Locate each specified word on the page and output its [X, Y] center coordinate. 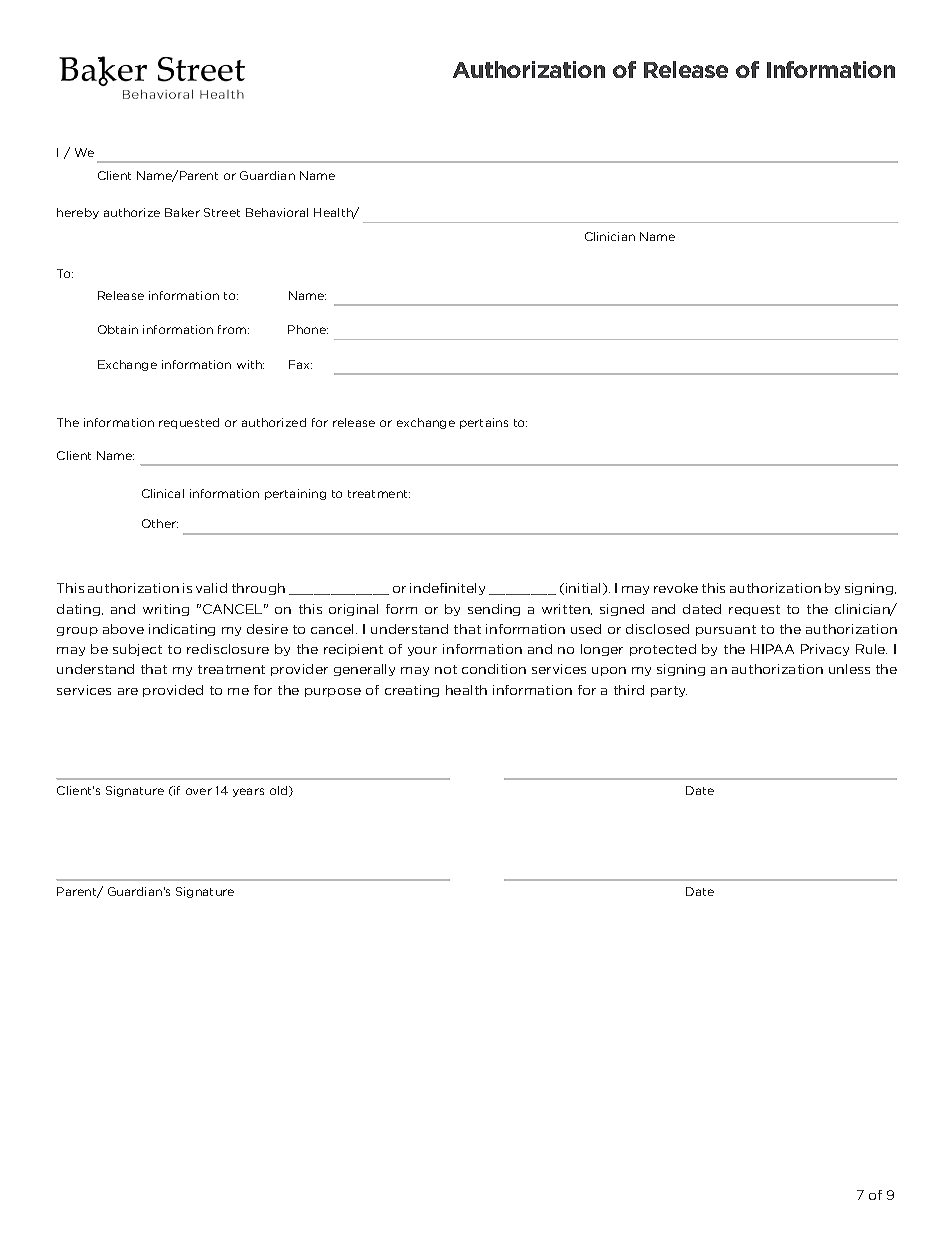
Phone [308, 329]
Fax [300, 364]
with [250, 364]
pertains [484, 423]
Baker [182, 212]
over [199, 791]
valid [211, 588]
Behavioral [277, 212]
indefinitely [447, 589]
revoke [676, 588]
